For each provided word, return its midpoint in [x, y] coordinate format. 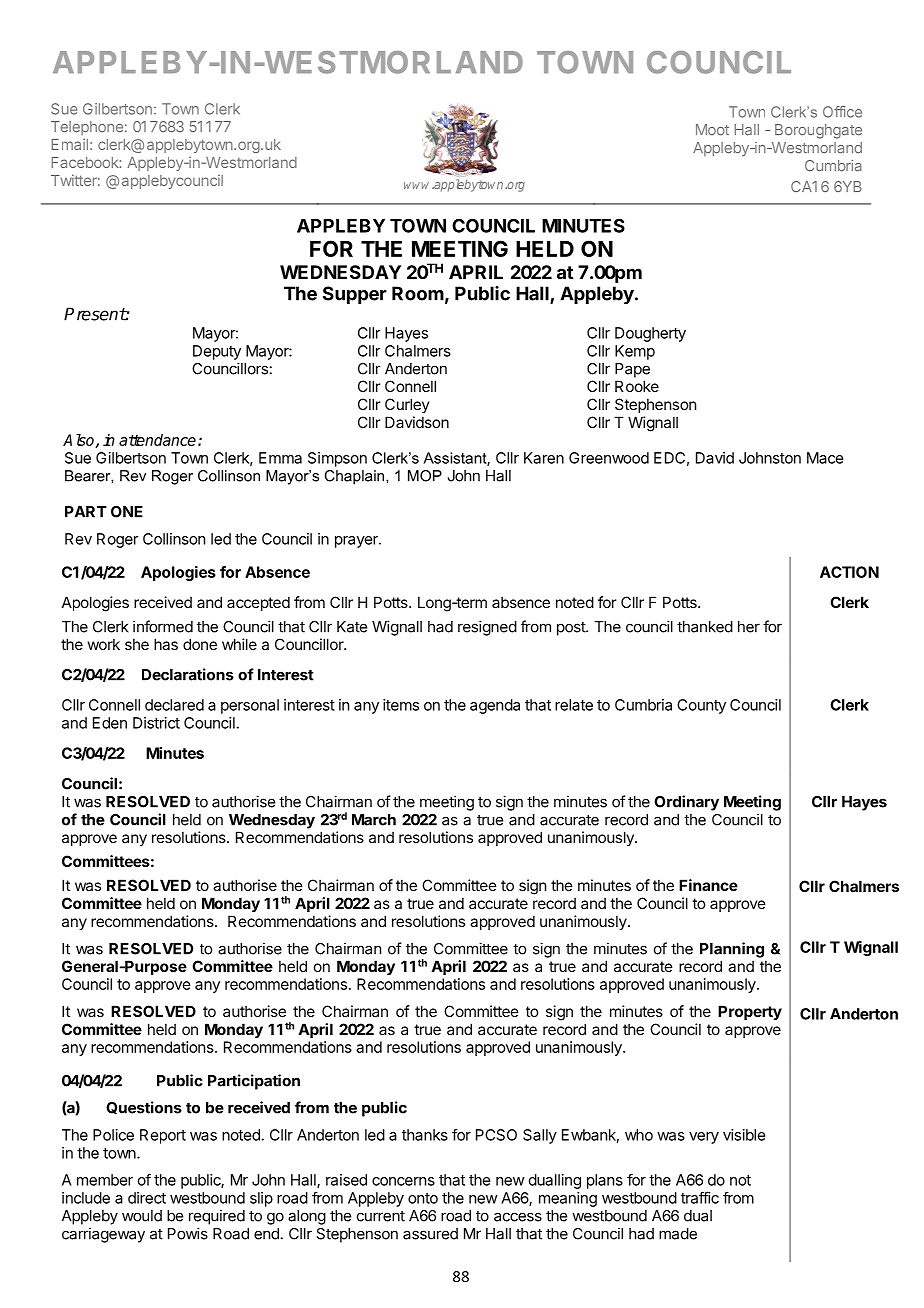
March [374, 820]
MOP [425, 476]
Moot [712, 130]
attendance [157, 440]
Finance [708, 885]
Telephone [87, 128]
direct [147, 1198]
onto [423, 1198]
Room [418, 293]
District [156, 723]
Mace [825, 458]
